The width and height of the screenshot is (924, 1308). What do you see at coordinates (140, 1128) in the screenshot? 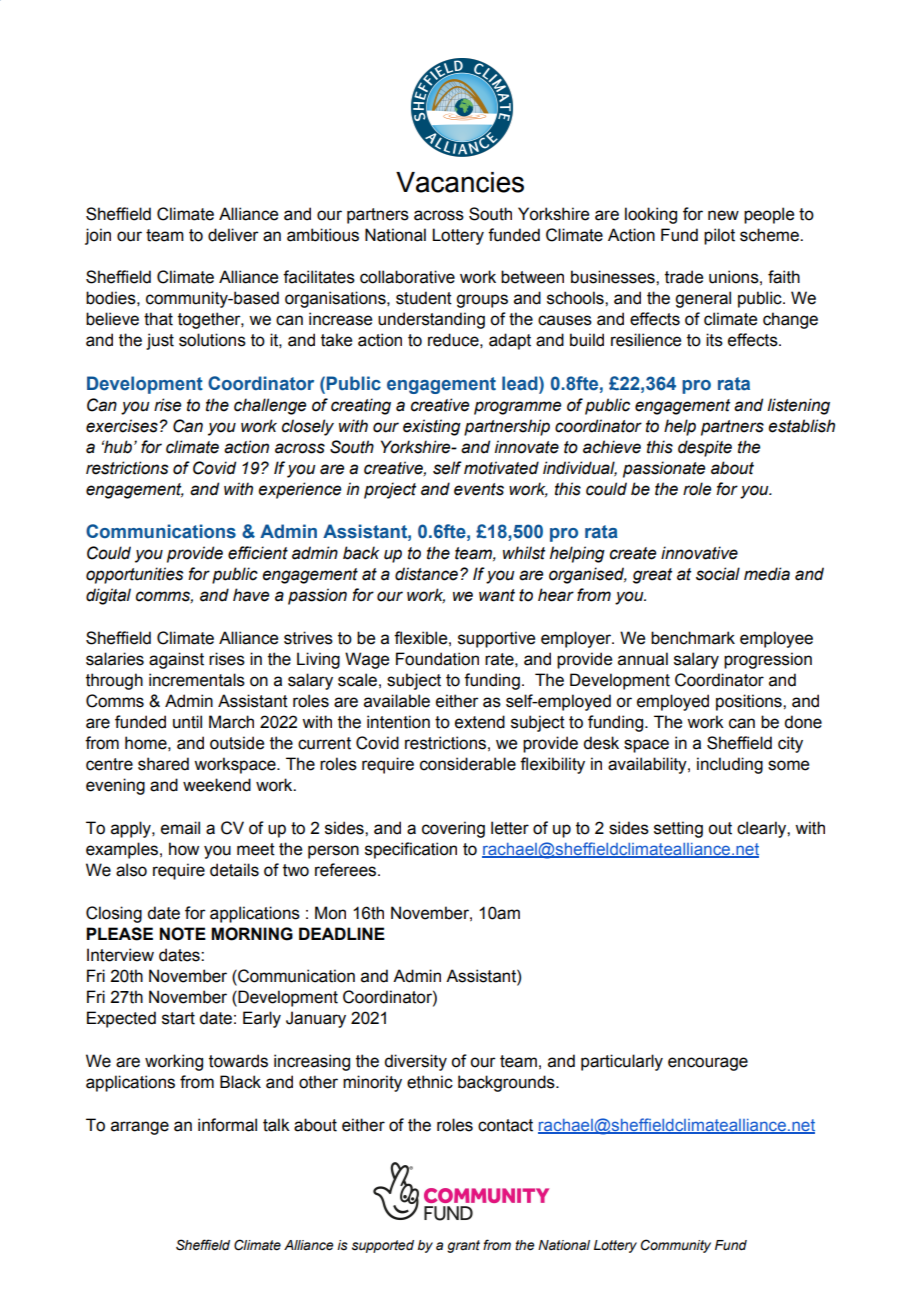
I see `arrange` at bounding box center [140, 1128].
